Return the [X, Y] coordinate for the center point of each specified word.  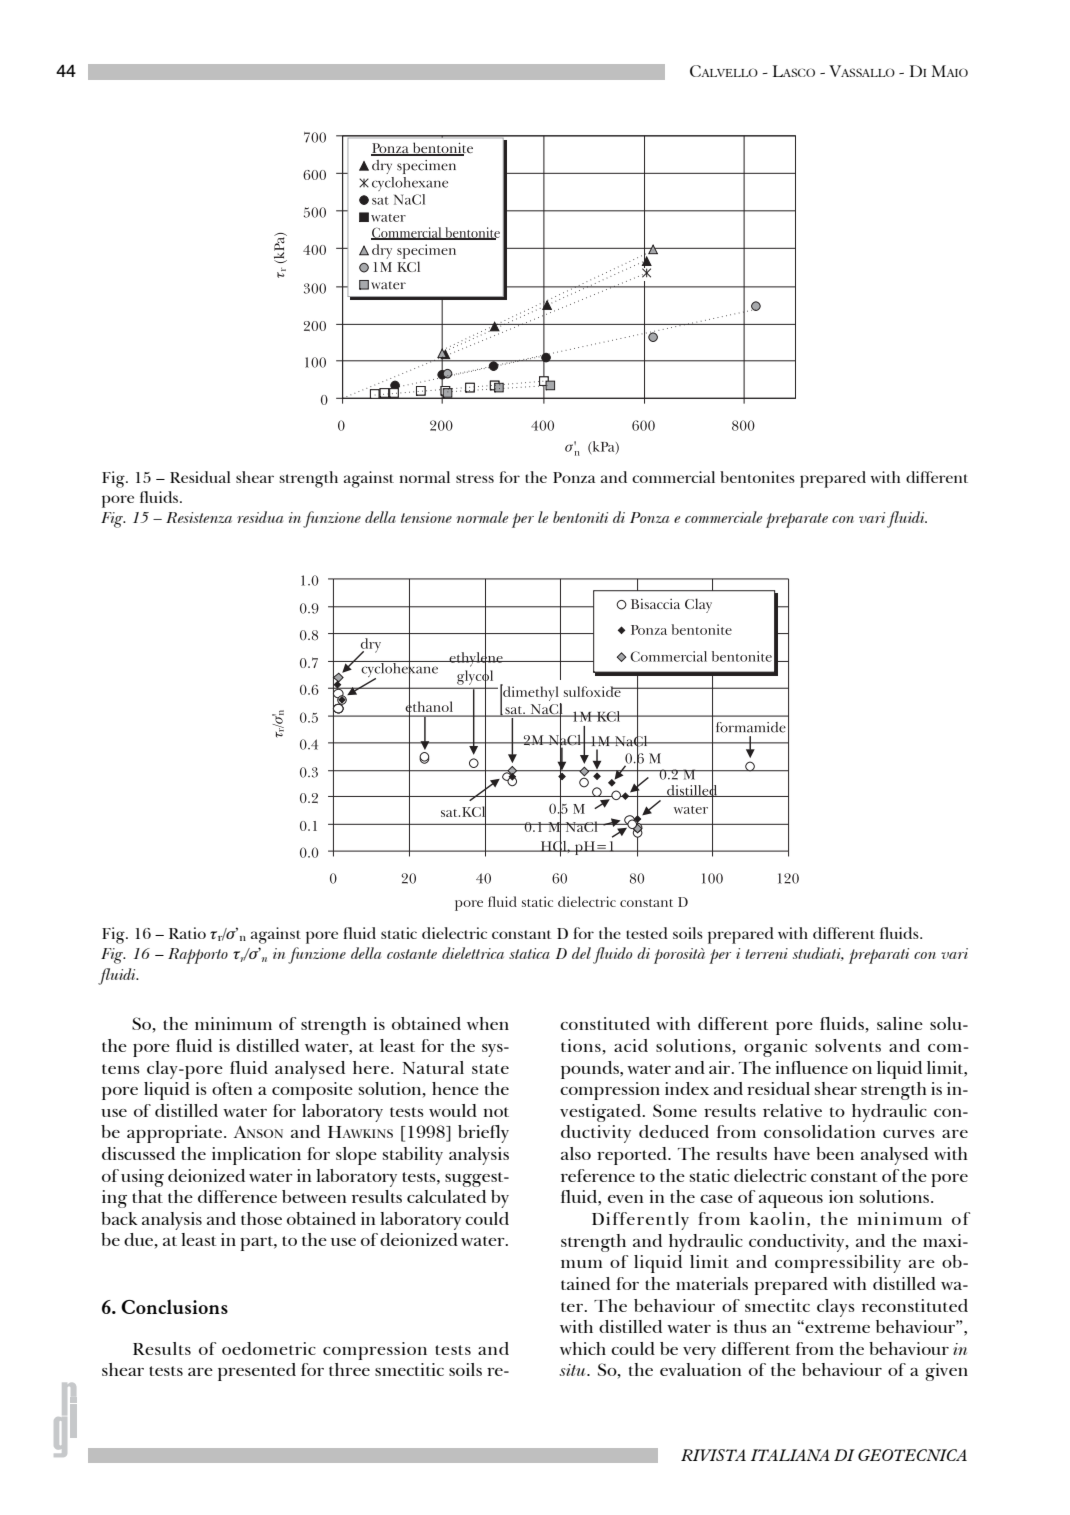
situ [573, 1370]
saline [900, 1023]
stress [475, 478]
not [496, 1112]
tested [647, 933]
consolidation [819, 1131]
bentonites [757, 477]
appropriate [176, 1134]
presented [257, 1372]
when [488, 1023]
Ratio [187, 933]
